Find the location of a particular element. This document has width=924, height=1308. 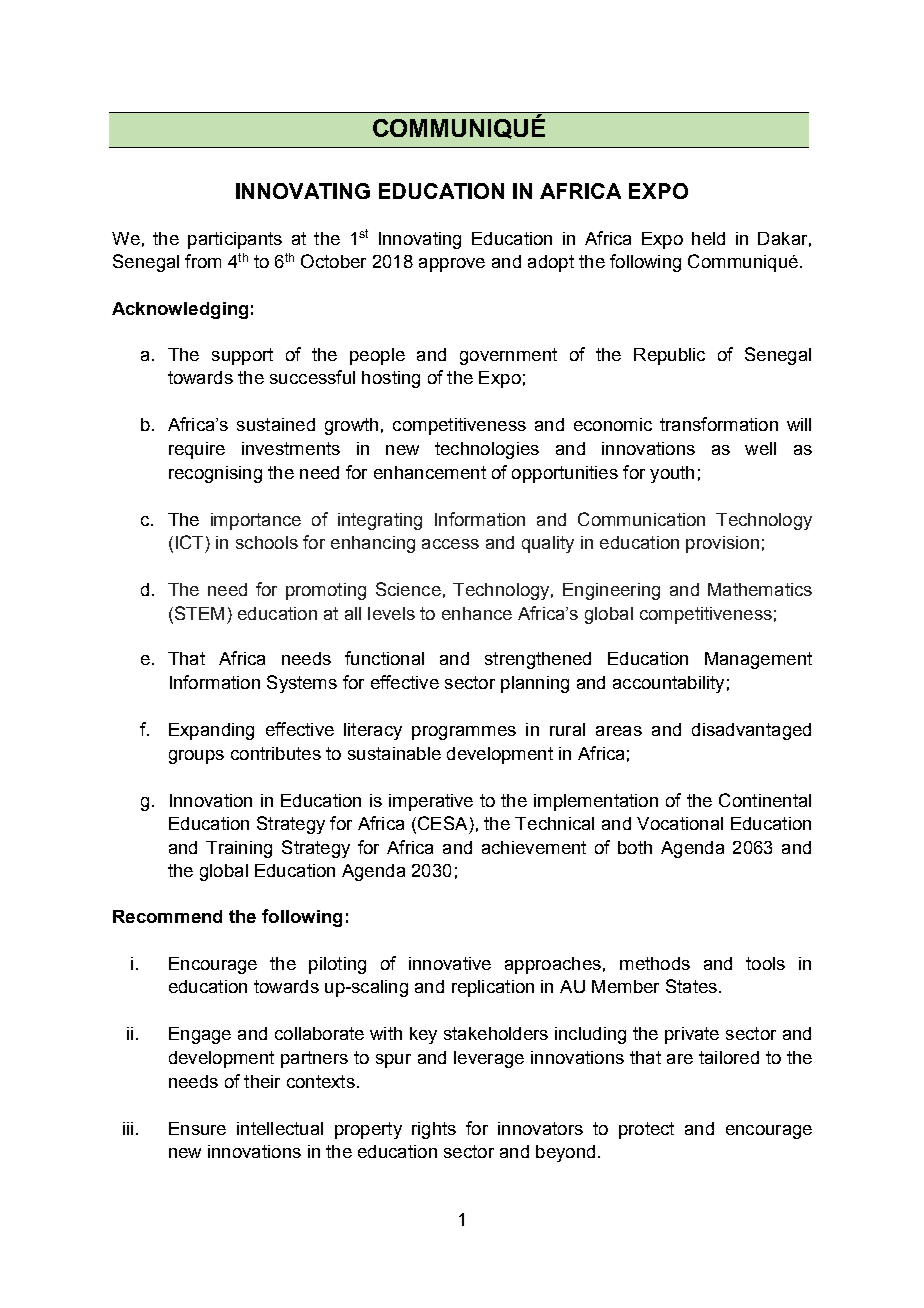

accountability is located at coordinates (668, 684).
